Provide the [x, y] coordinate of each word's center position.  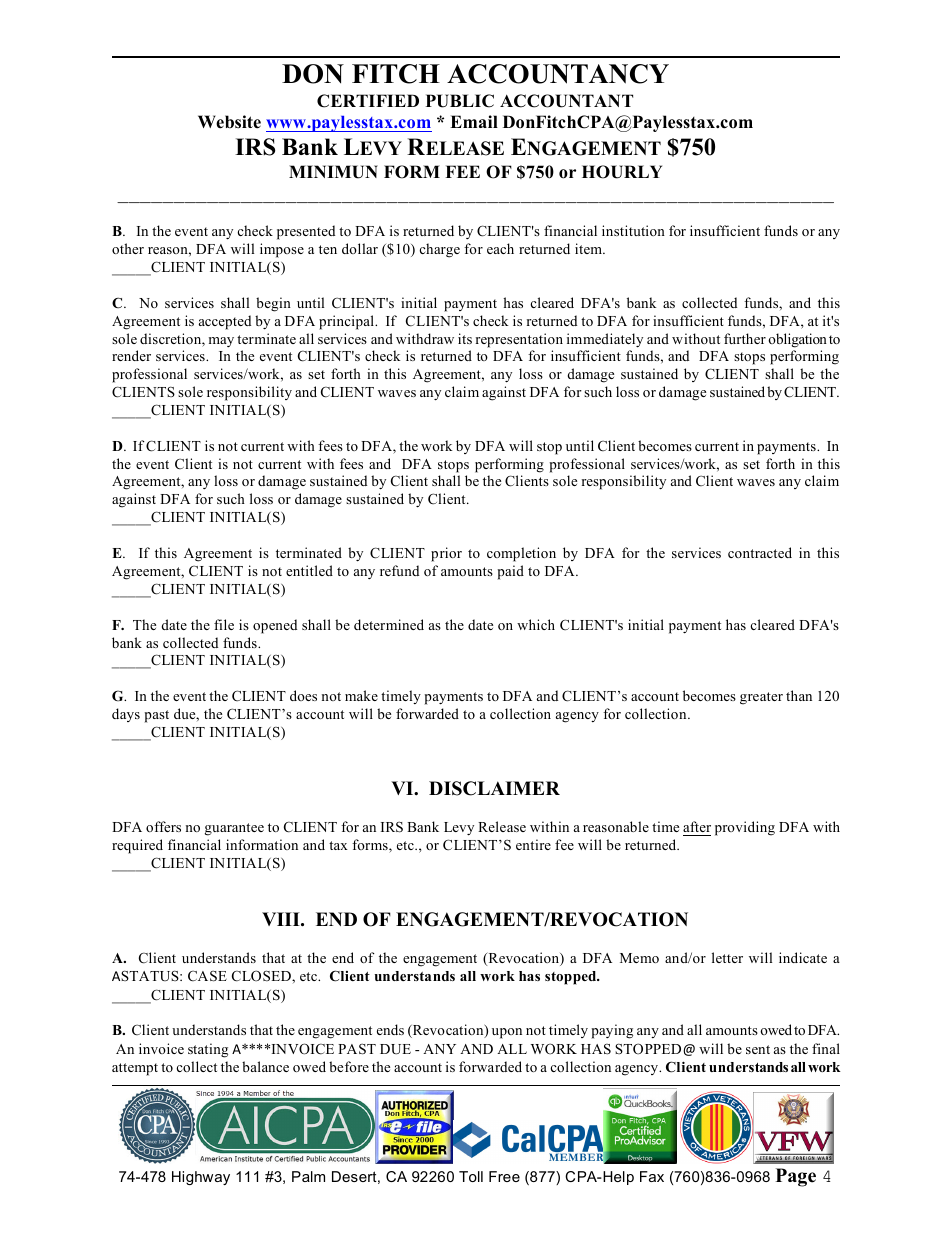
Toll [471, 1176]
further [745, 338]
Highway [201, 1178]
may [221, 342]
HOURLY [622, 172]
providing [745, 828]
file [224, 624]
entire [533, 844]
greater [761, 698]
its [465, 338]
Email [474, 121]
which [536, 624]
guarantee [234, 829]
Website [229, 122]
